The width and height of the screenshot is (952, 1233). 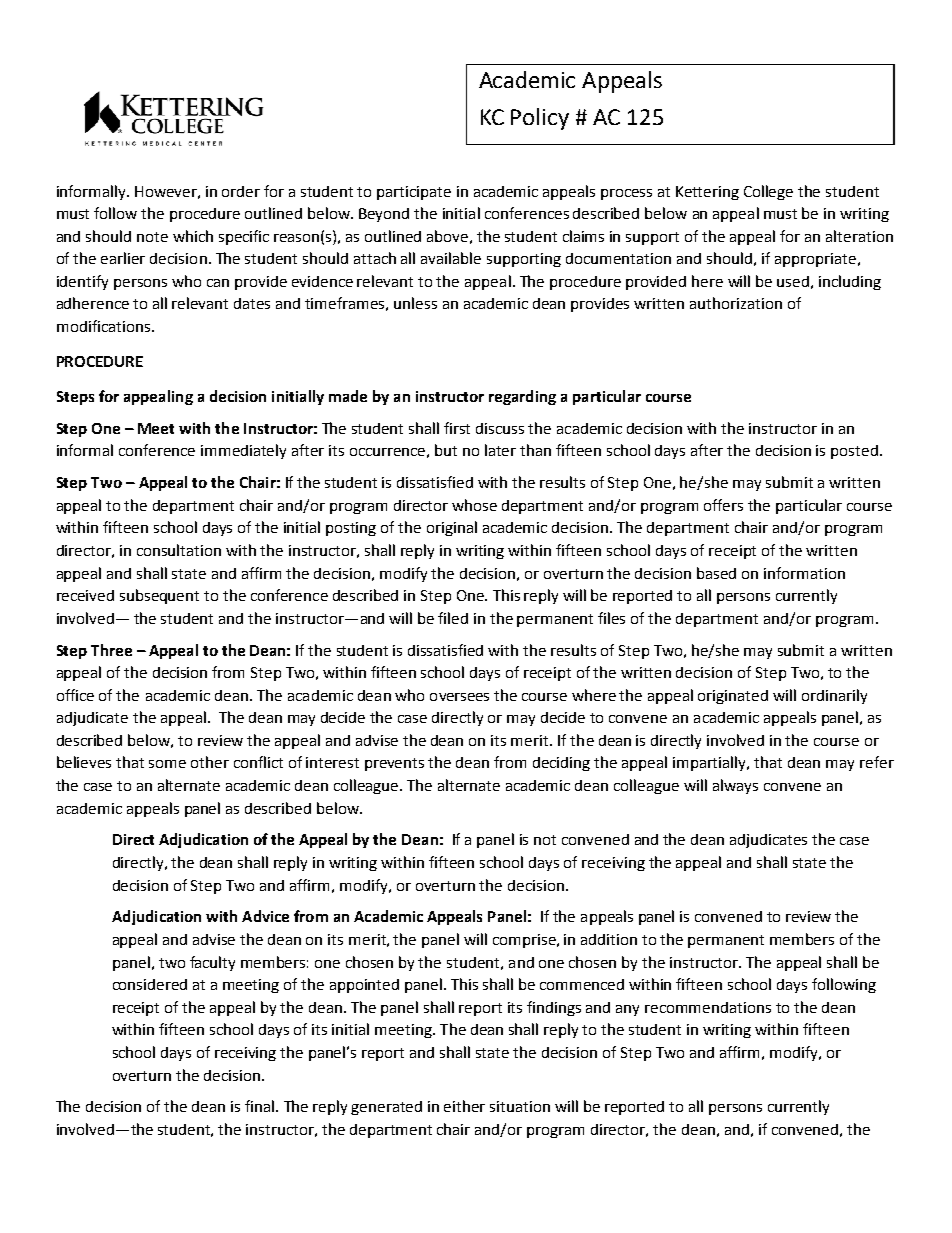 I want to click on College, so click(x=768, y=192).
